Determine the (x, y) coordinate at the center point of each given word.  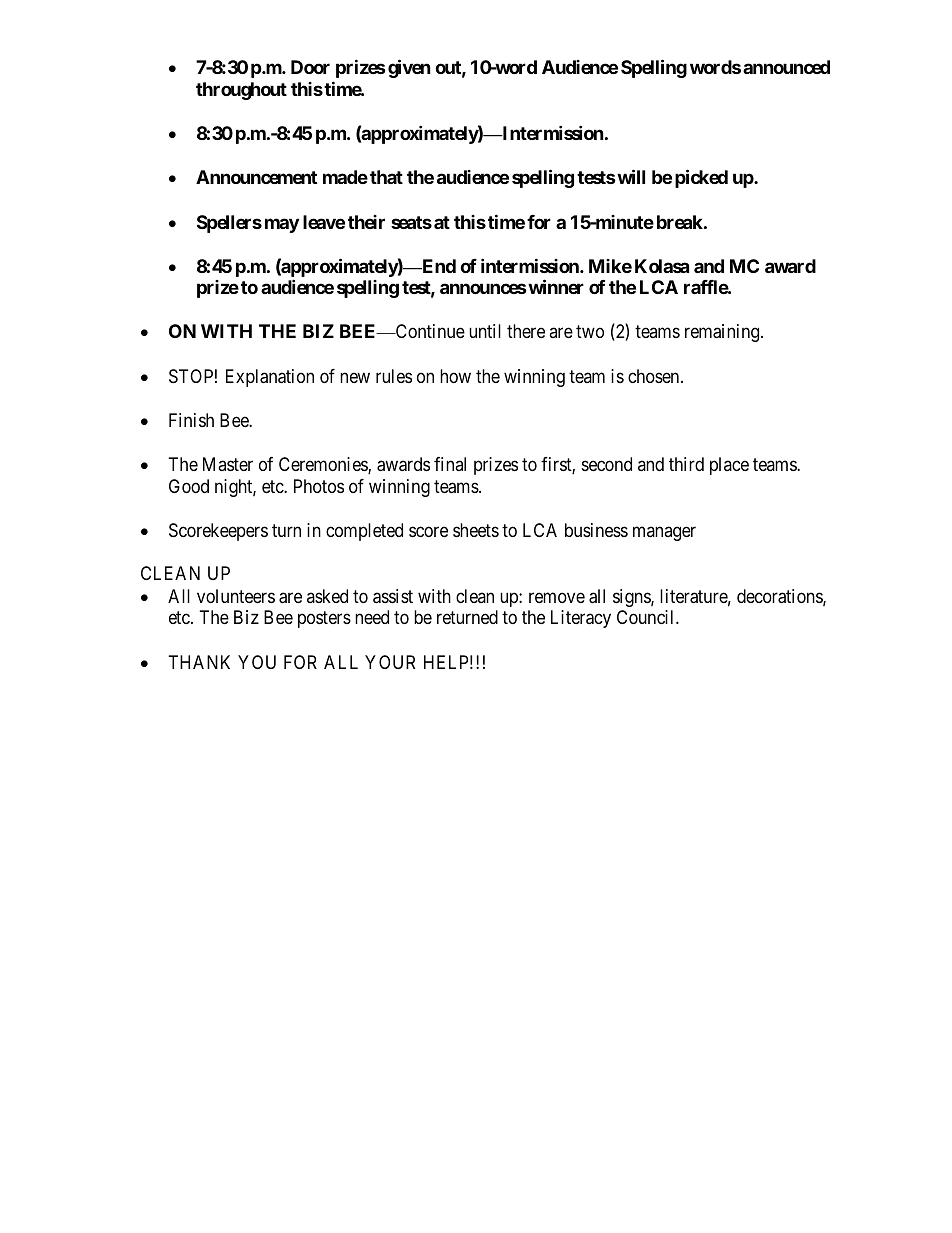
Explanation (270, 378)
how (455, 376)
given (409, 68)
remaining (723, 333)
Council (647, 617)
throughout (241, 91)
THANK (199, 662)
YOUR (390, 662)
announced (786, 67)
